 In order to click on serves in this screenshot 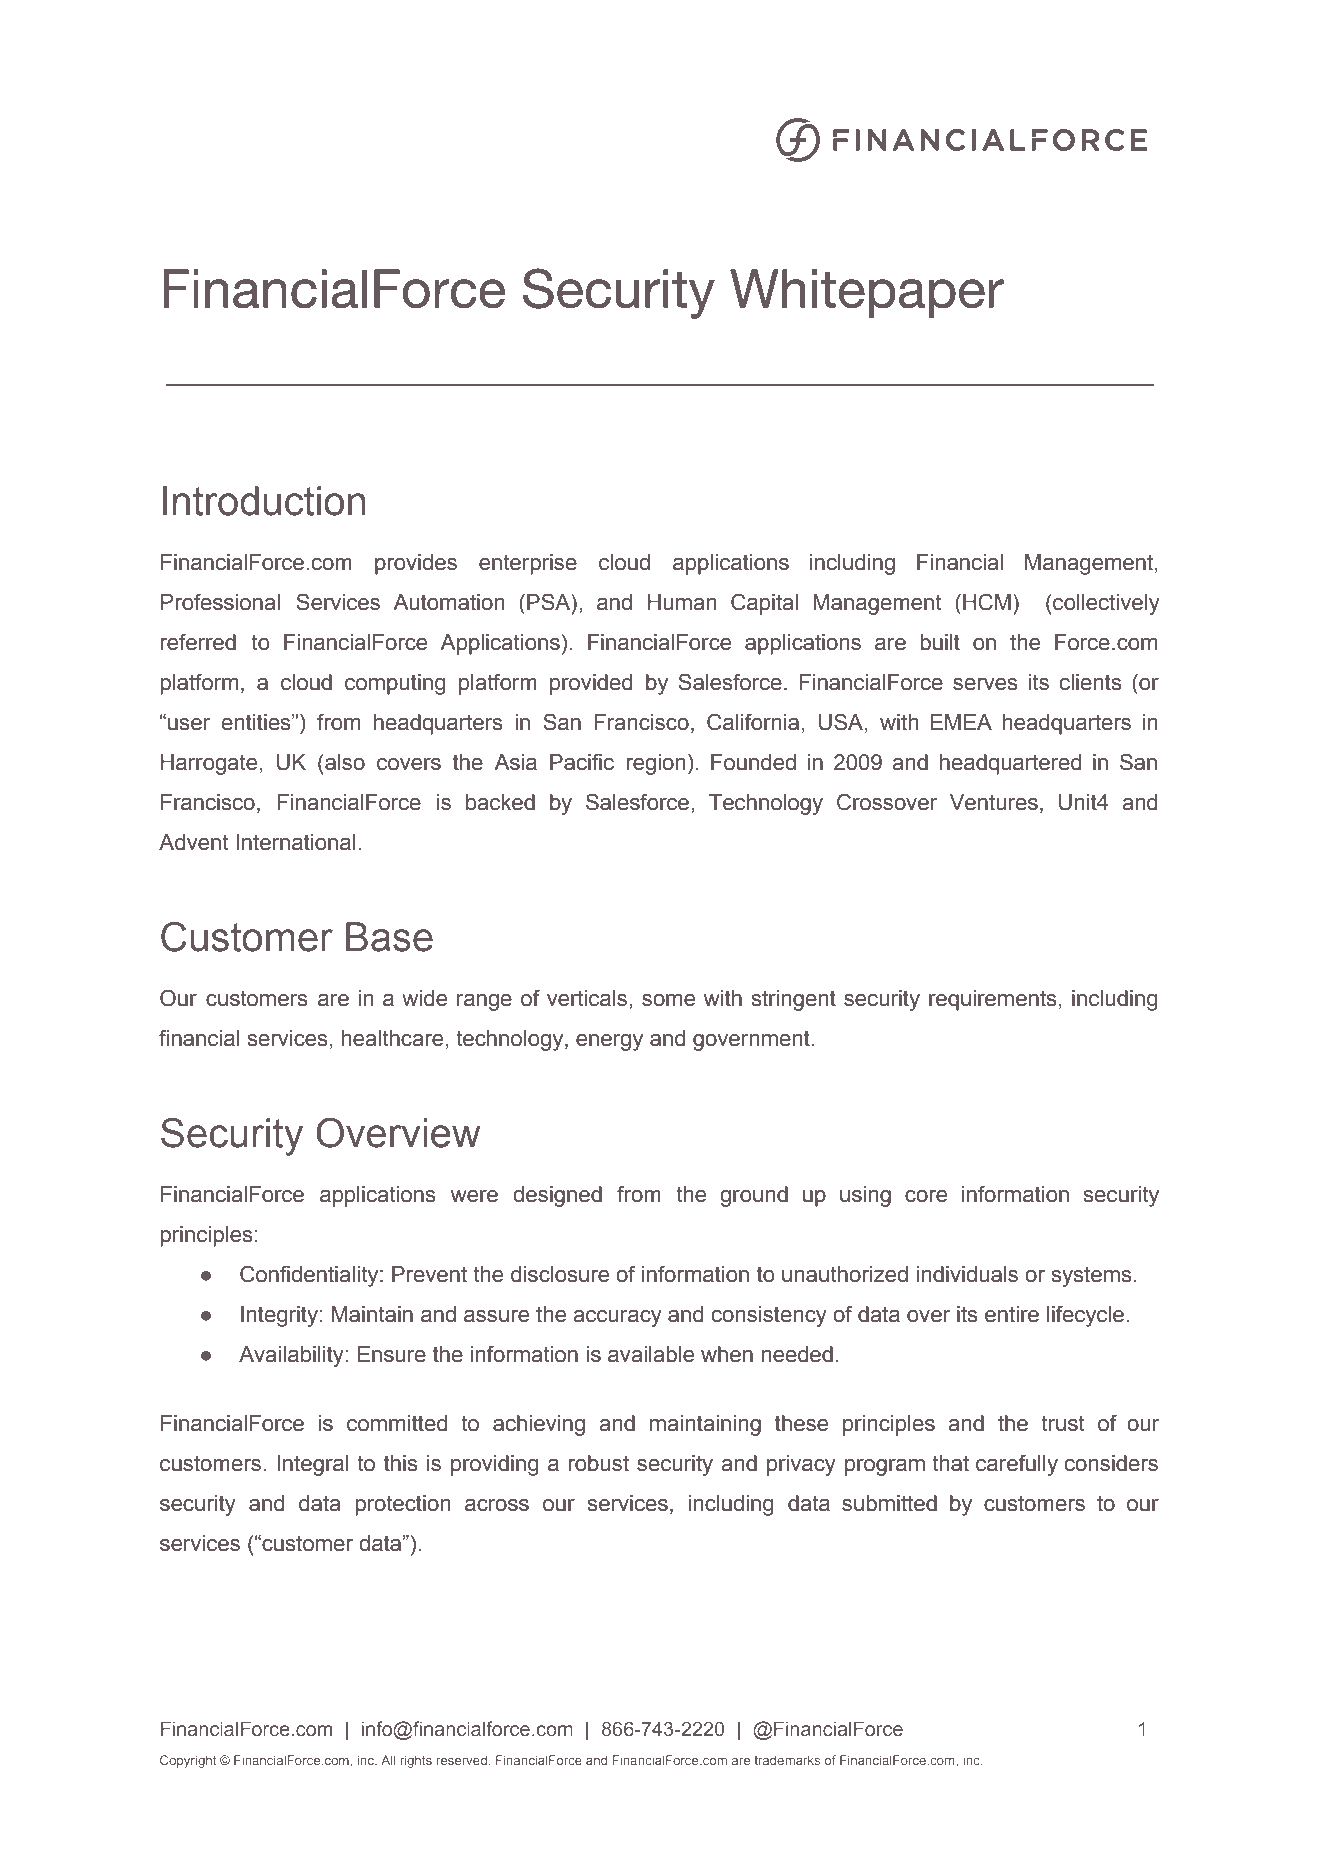, I will do `click(985, 684)`.
